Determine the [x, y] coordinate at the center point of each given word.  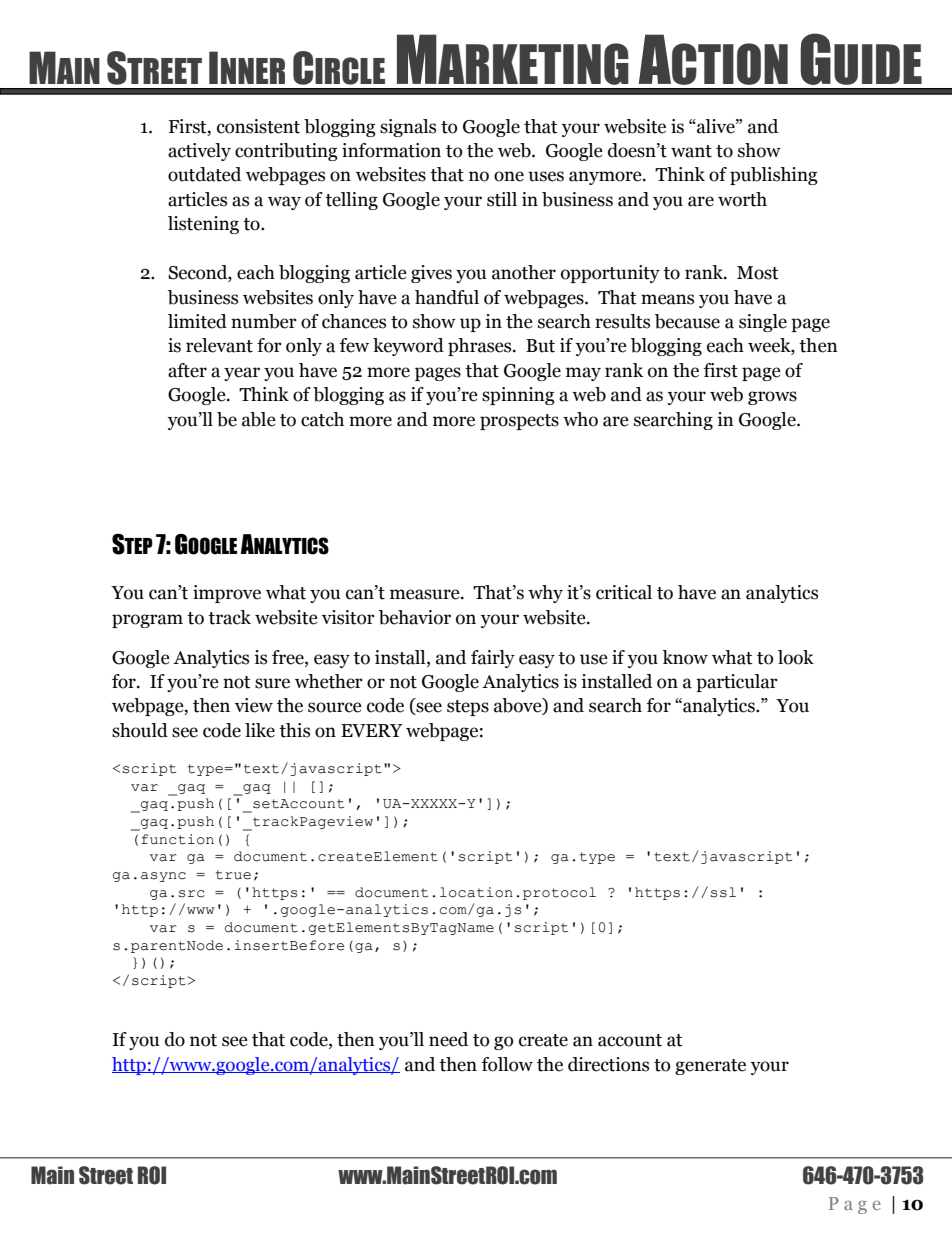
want [691, 151]
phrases [481, 347]
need [448, 1039]
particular [737, 683]
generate [710, 1067]
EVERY [372, 731]
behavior [415, 617]
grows [772, 398]
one [509, 176]
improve [227, 594]
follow [507, 1064]
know [685, 657]
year [242, 374]
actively [199, 152]
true [233, 875]
